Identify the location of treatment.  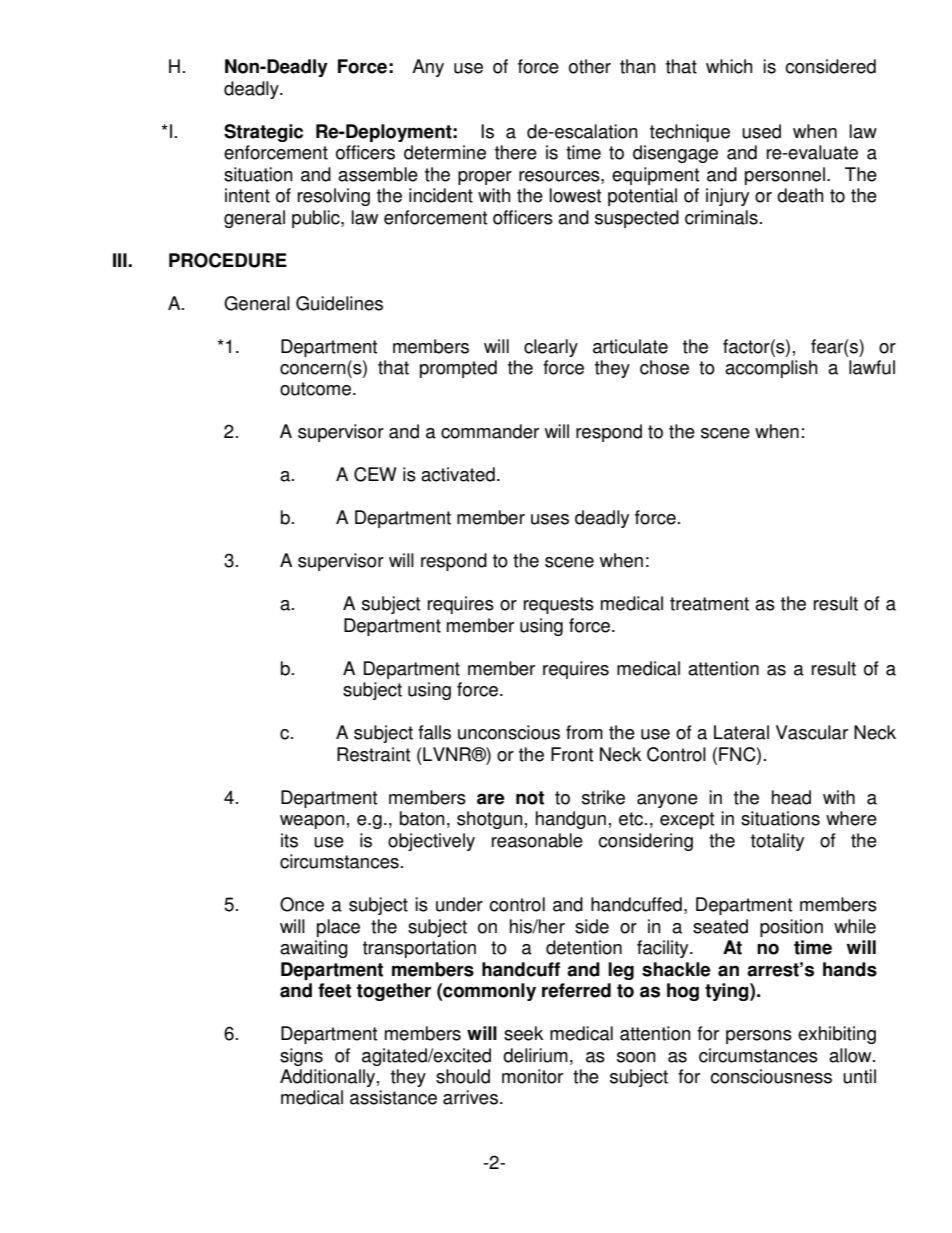
(709, 604).
